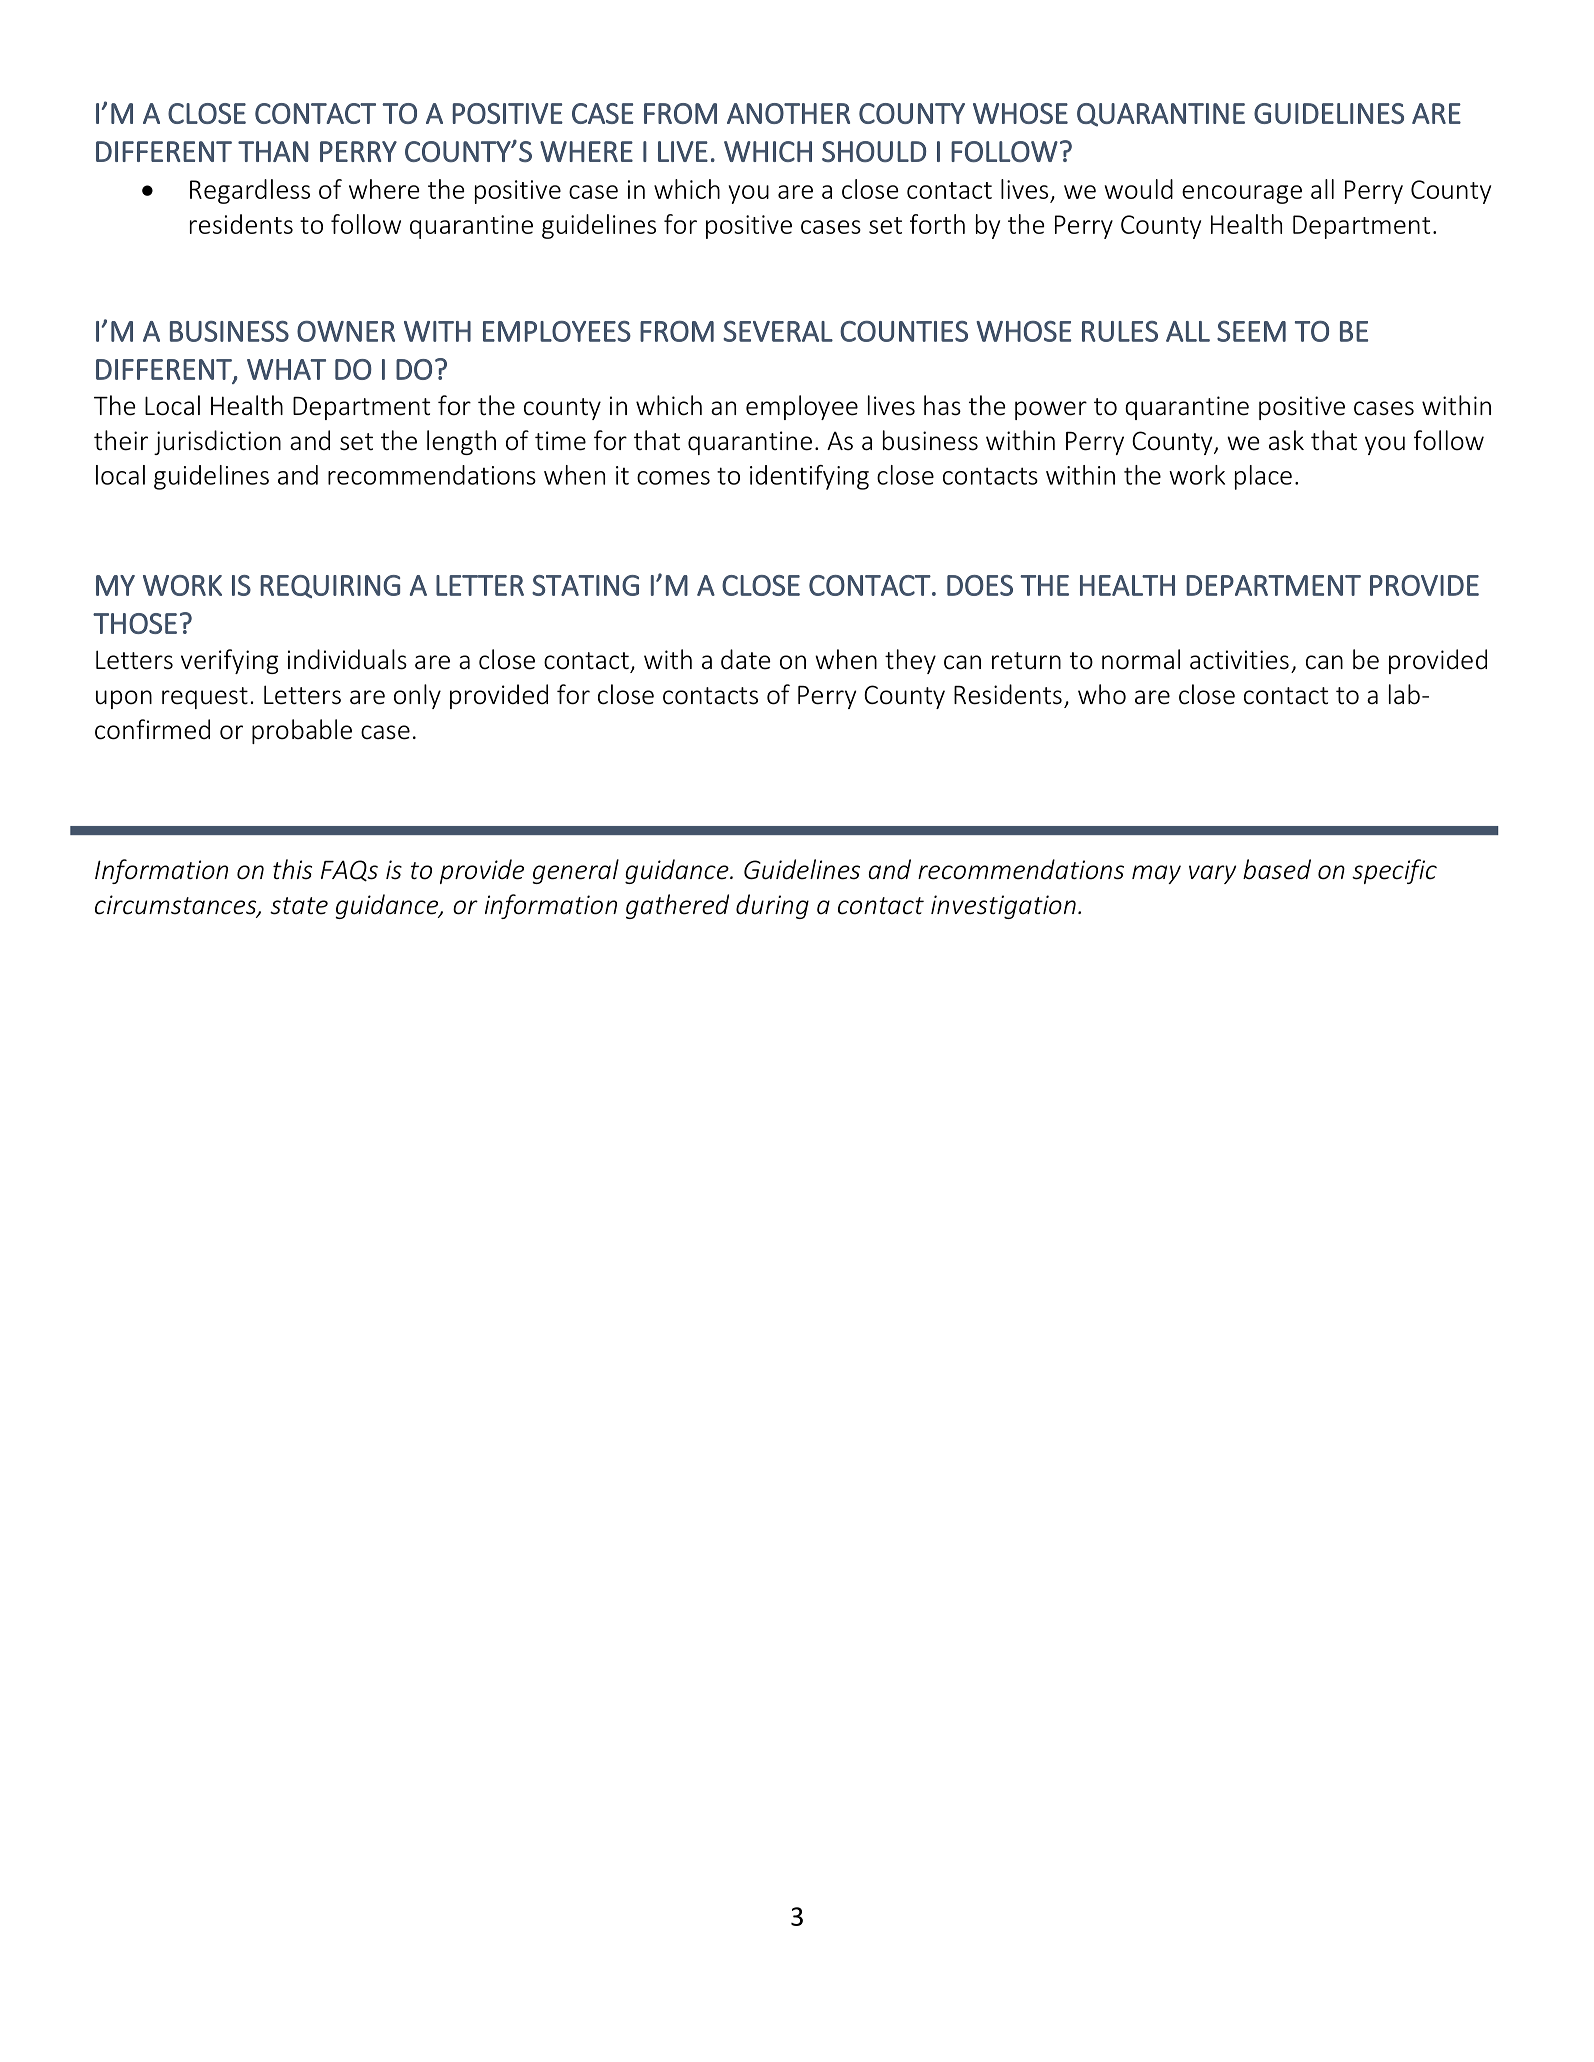 The image size is (1594, 2062). I want to click on THAN, so click(273, 151).
